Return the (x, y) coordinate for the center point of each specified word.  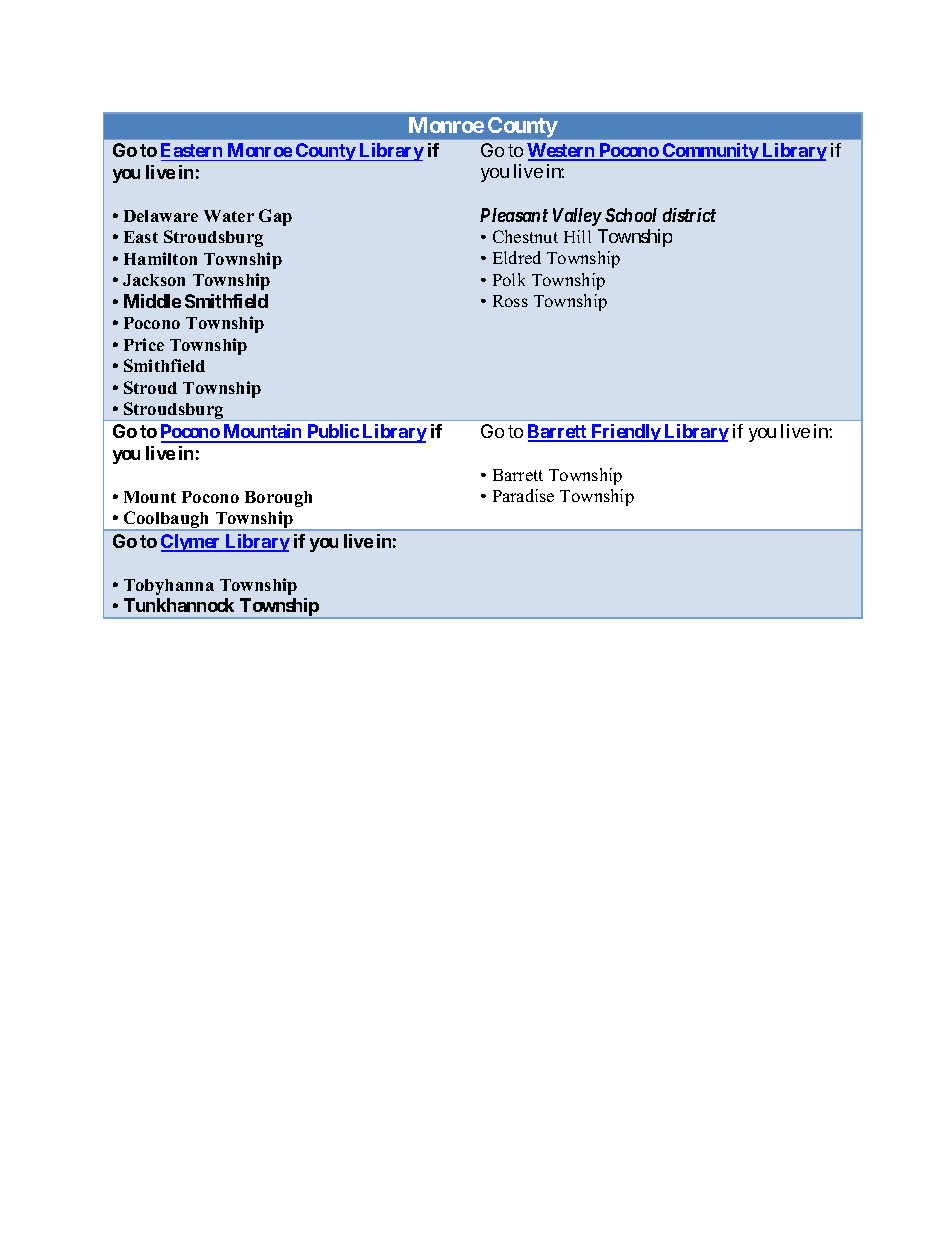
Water (229, 216)
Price (144, 344)
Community (710, 152)
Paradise (523, 495)
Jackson (154, 280)
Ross (510, 301)
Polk (509, 279)
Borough (278, 499)
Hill (577, 236)
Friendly (625, 433)
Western (562, 151)
